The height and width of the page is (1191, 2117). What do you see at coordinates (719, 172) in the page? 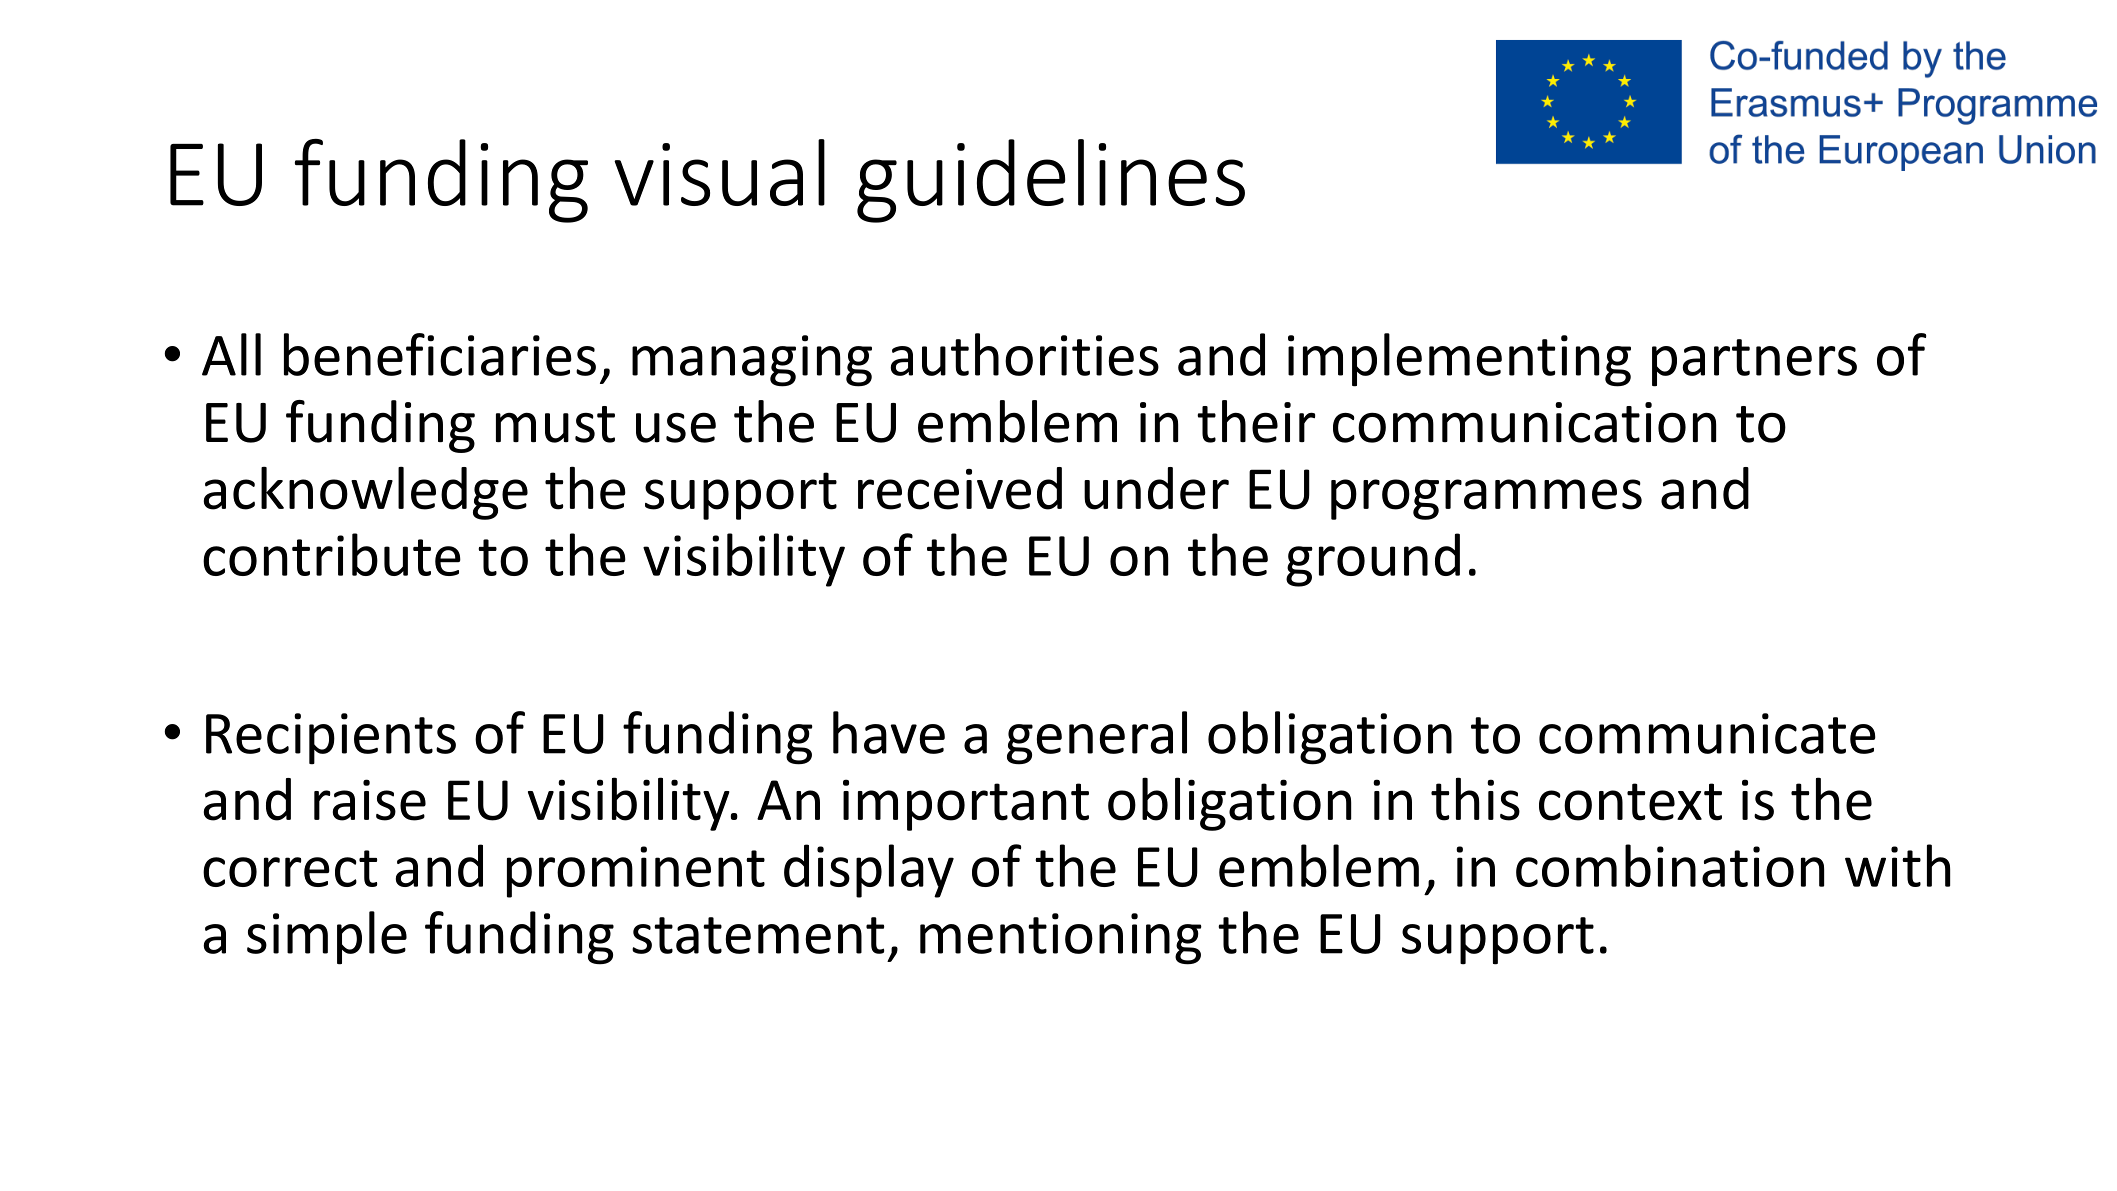
I see `visual` at bounding box center [719, 172].
